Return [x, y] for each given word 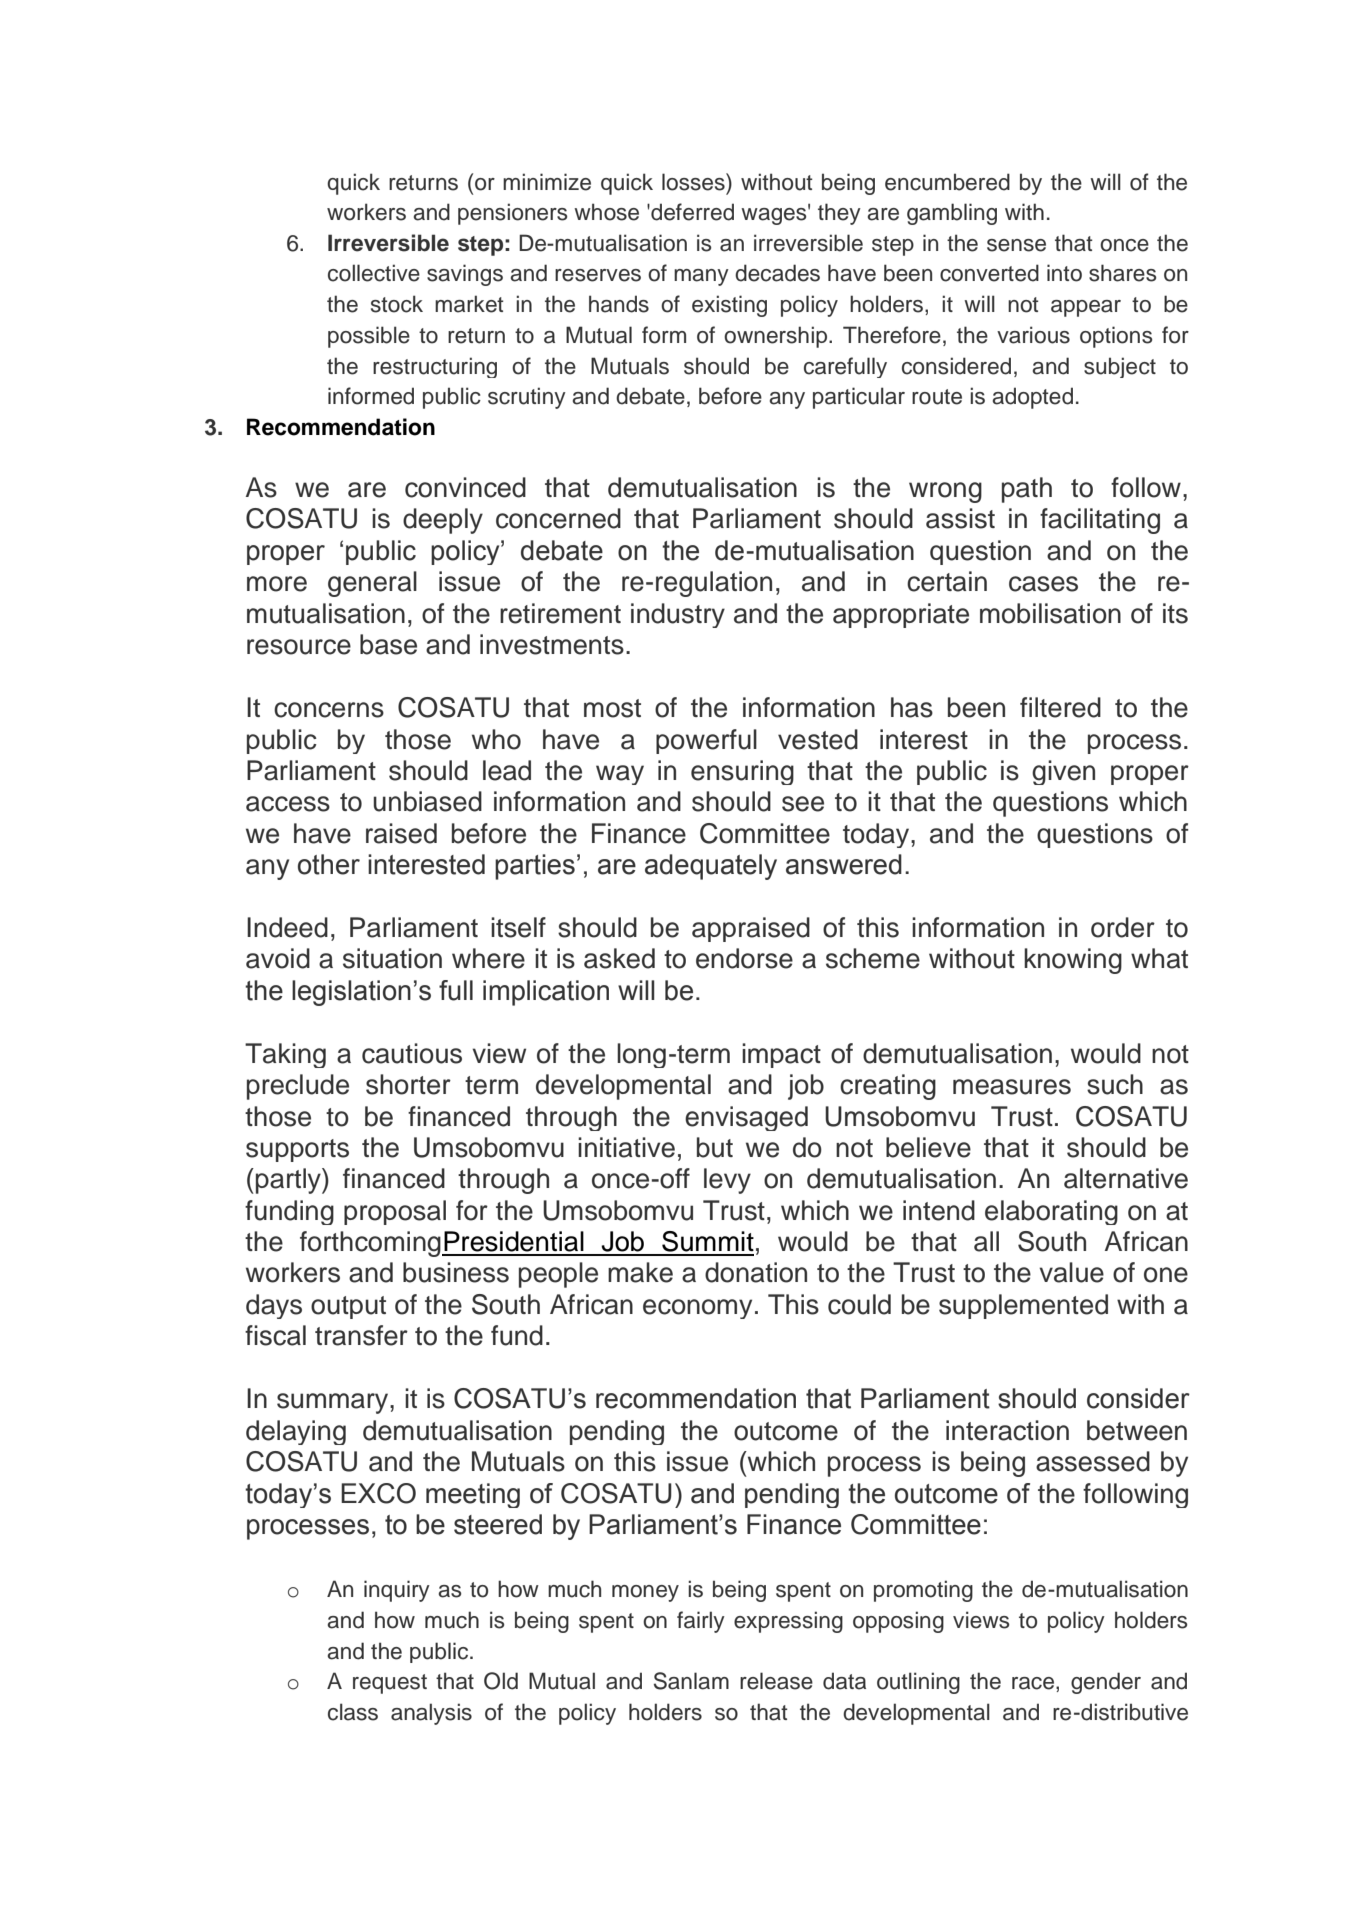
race [1033, 1683]
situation [392, 958]
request [390, 1684]
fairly [701, 1622]
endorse [744, 958]
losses [694, 182]
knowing [1073, 961]
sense [1016, 245]
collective [374, 273]
